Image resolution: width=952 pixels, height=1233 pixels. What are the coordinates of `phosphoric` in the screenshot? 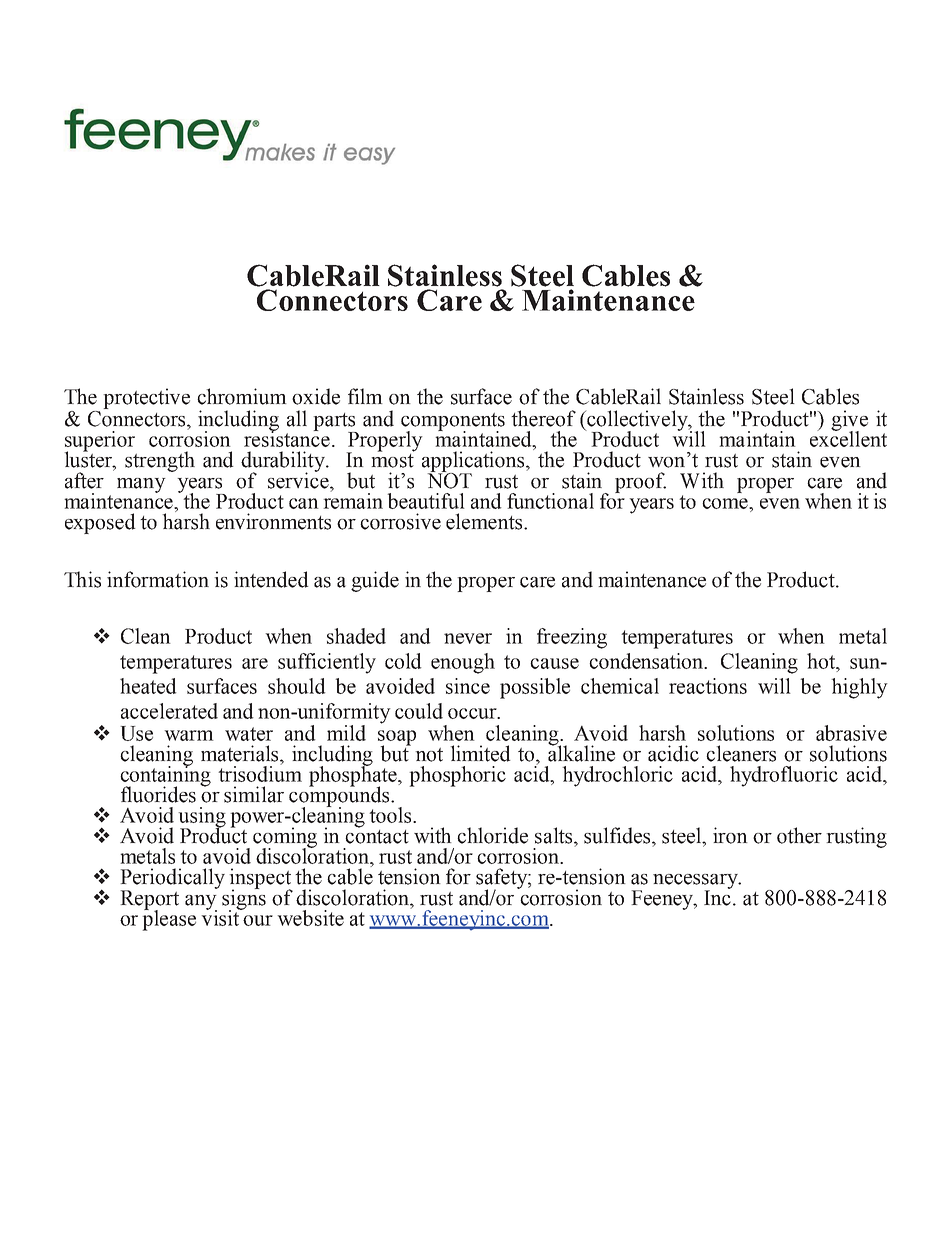 It's located at (457, 776).
